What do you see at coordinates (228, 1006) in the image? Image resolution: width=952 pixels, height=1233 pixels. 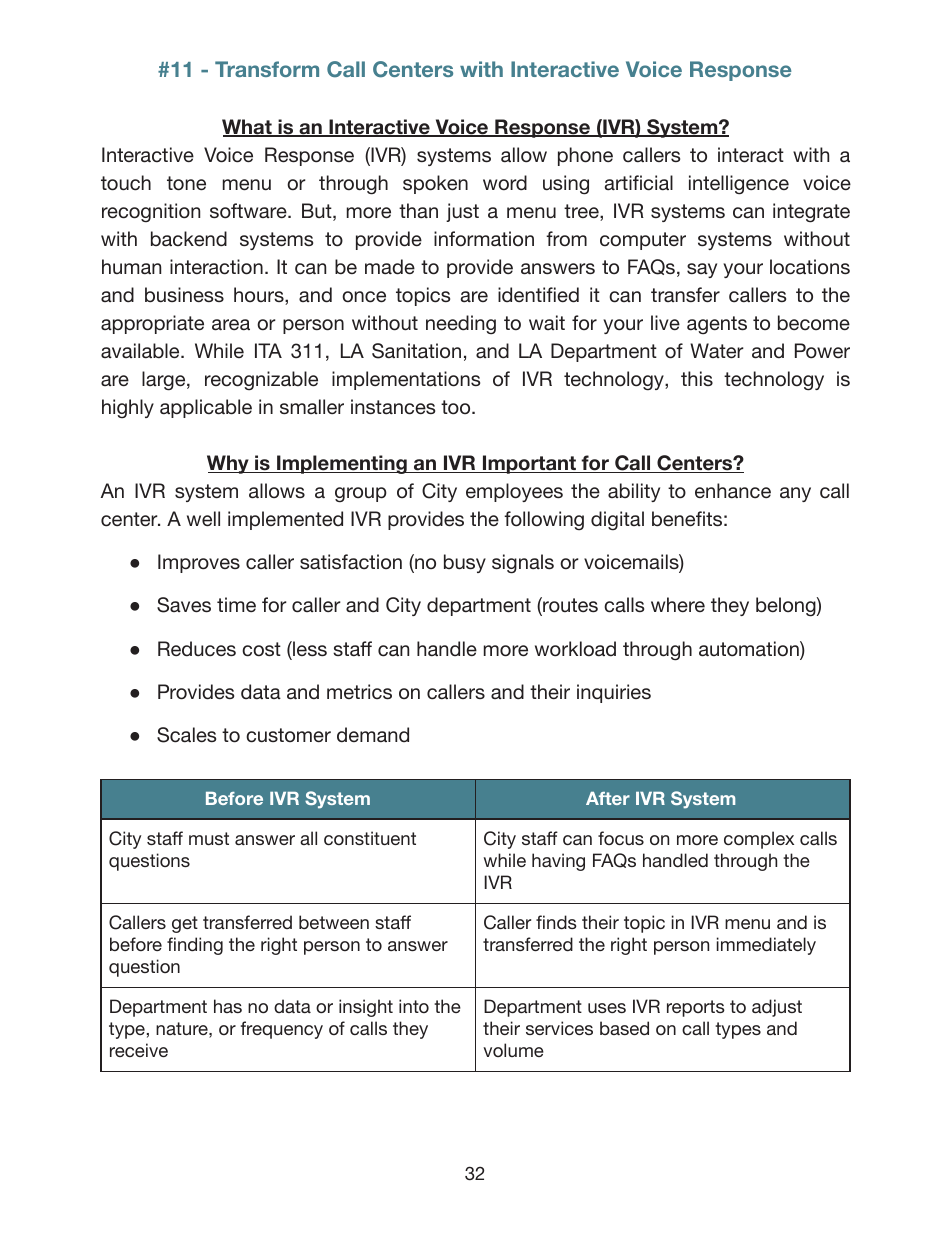 I see `has` at bounding box center [228, 1006].
